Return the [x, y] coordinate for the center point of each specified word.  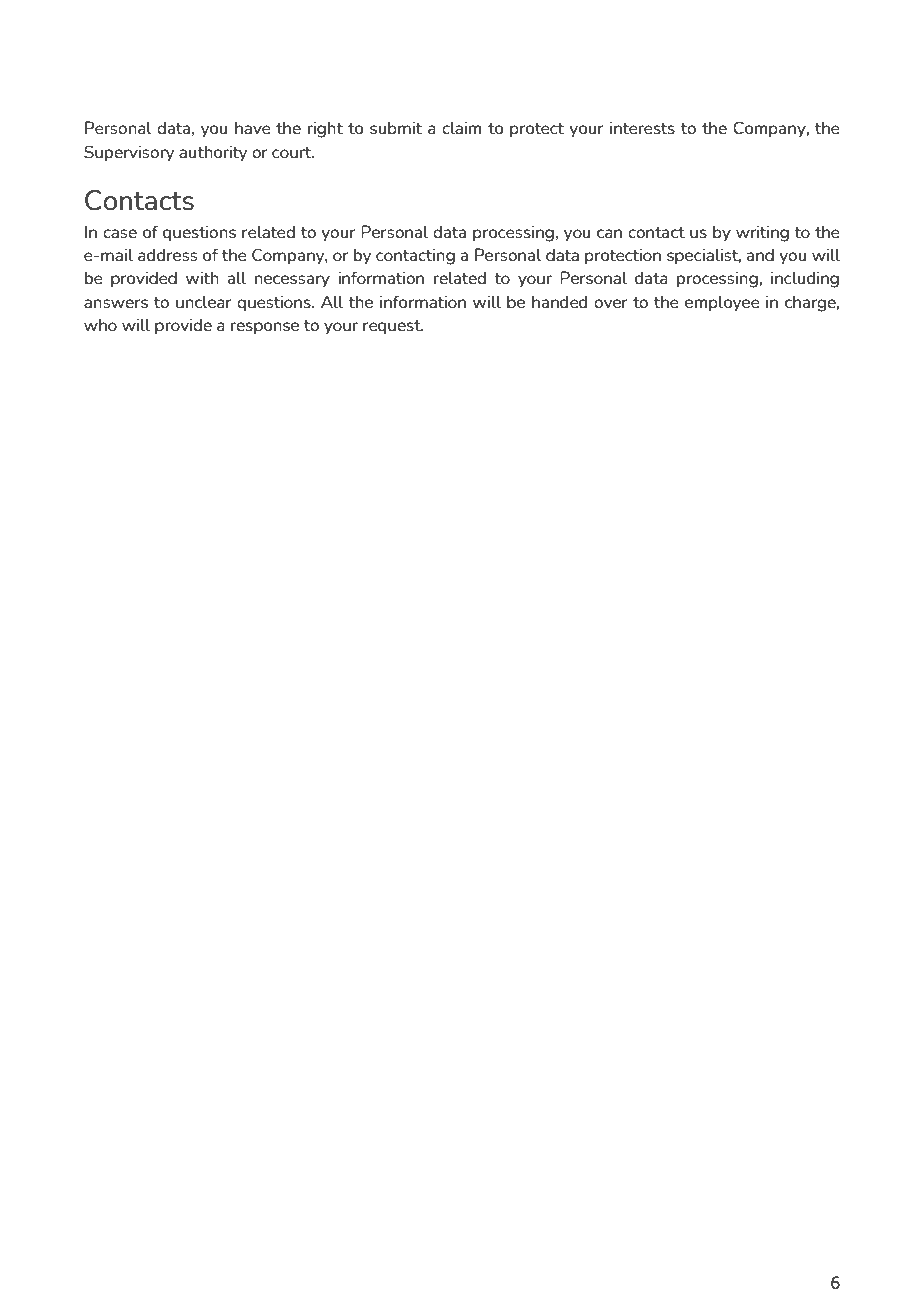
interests [642, 127]
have [253, 127]
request [393, 327]
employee [722, 303]
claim [461, 127]
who [100, 324]
